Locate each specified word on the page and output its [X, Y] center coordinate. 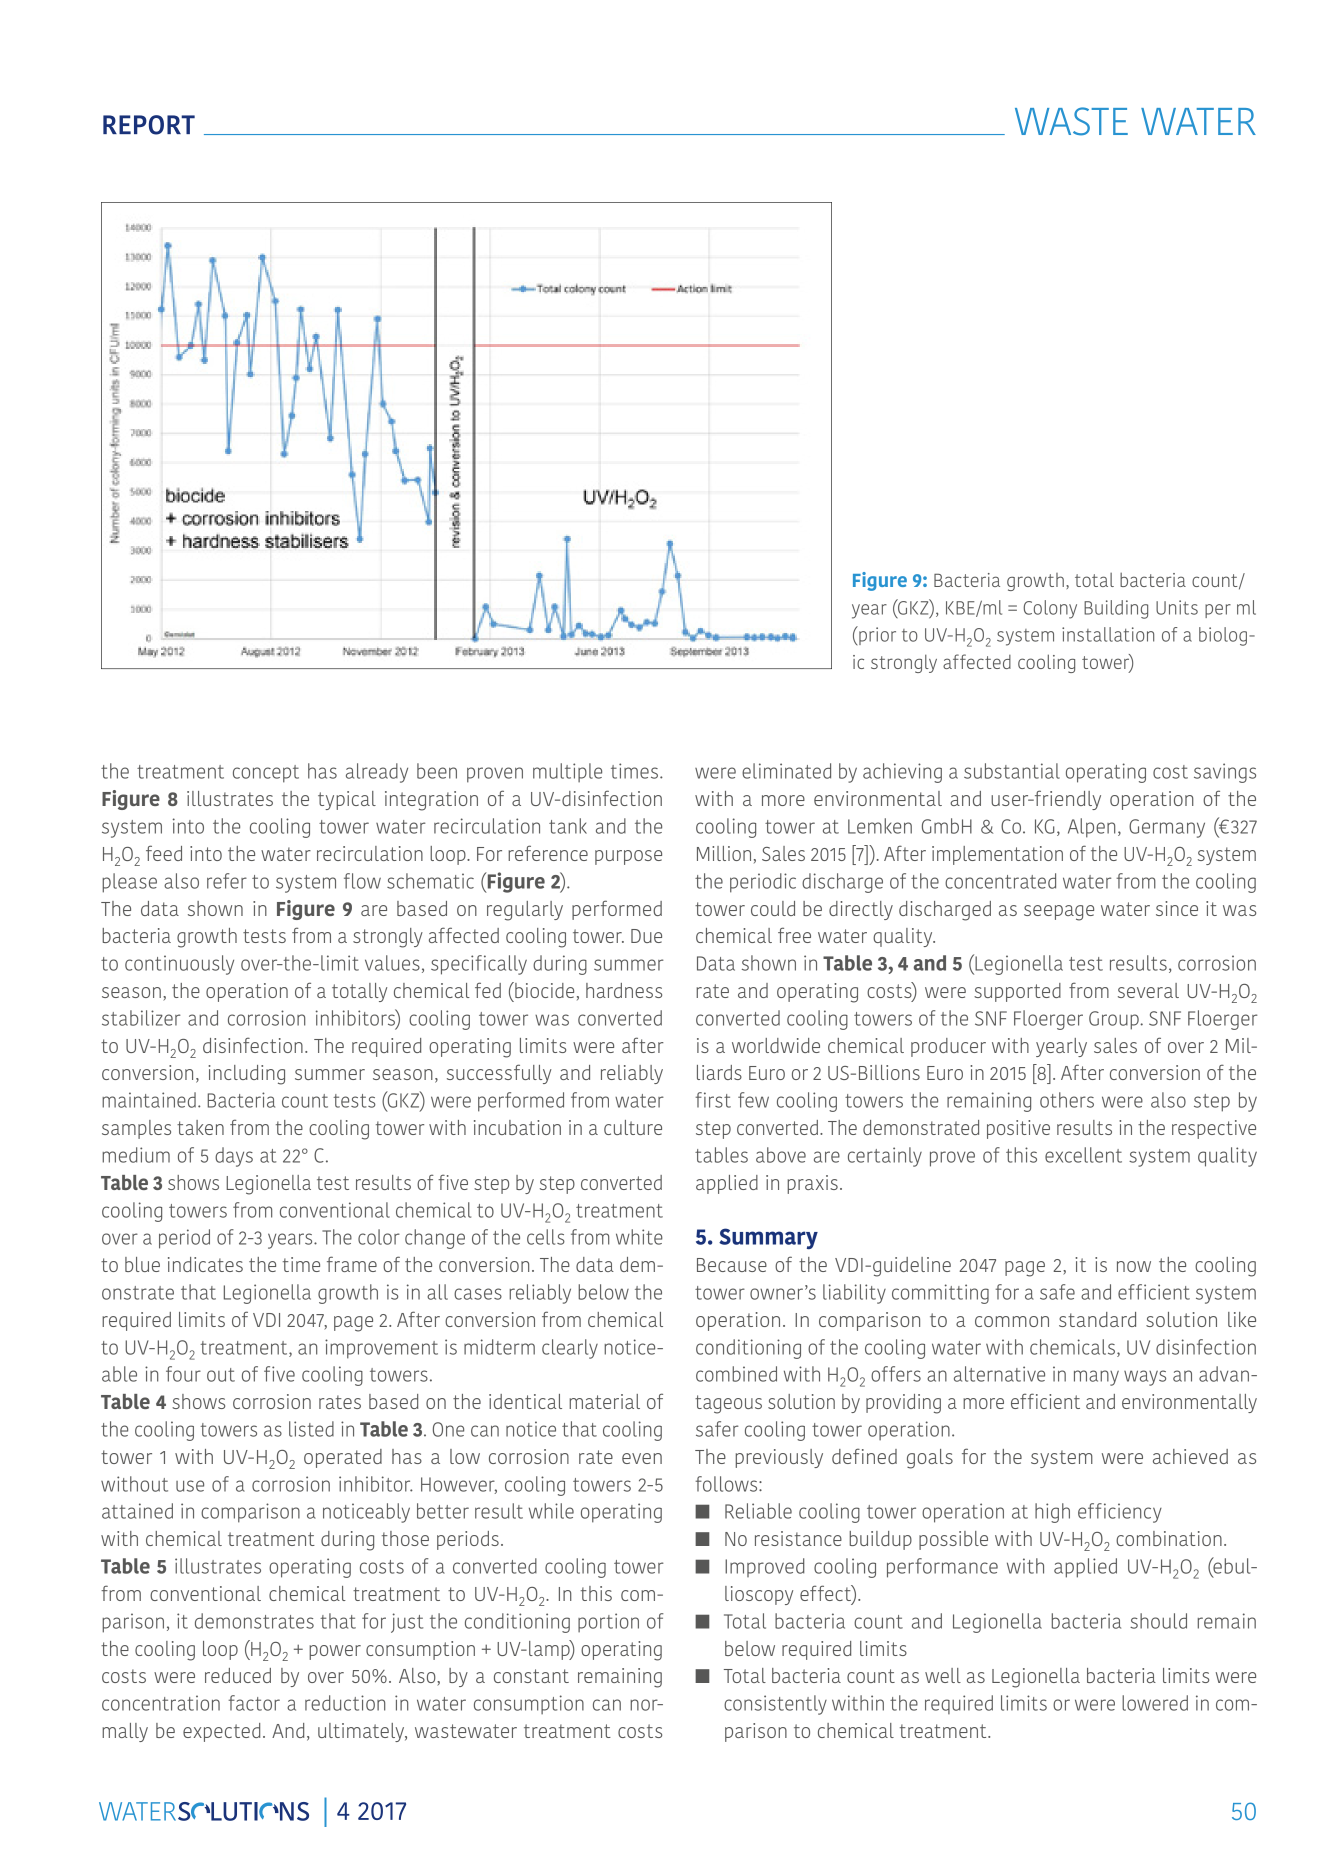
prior [876, 635]
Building [1116, 609]
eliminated [786, 771]
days [234, 1157]
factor [254, 1703]
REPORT [149, 125]
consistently [775, 1705]
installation [1108, 634]
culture [633, 1127]
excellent [1083, 1155]
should [1158, 1621]
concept [266, 774]
